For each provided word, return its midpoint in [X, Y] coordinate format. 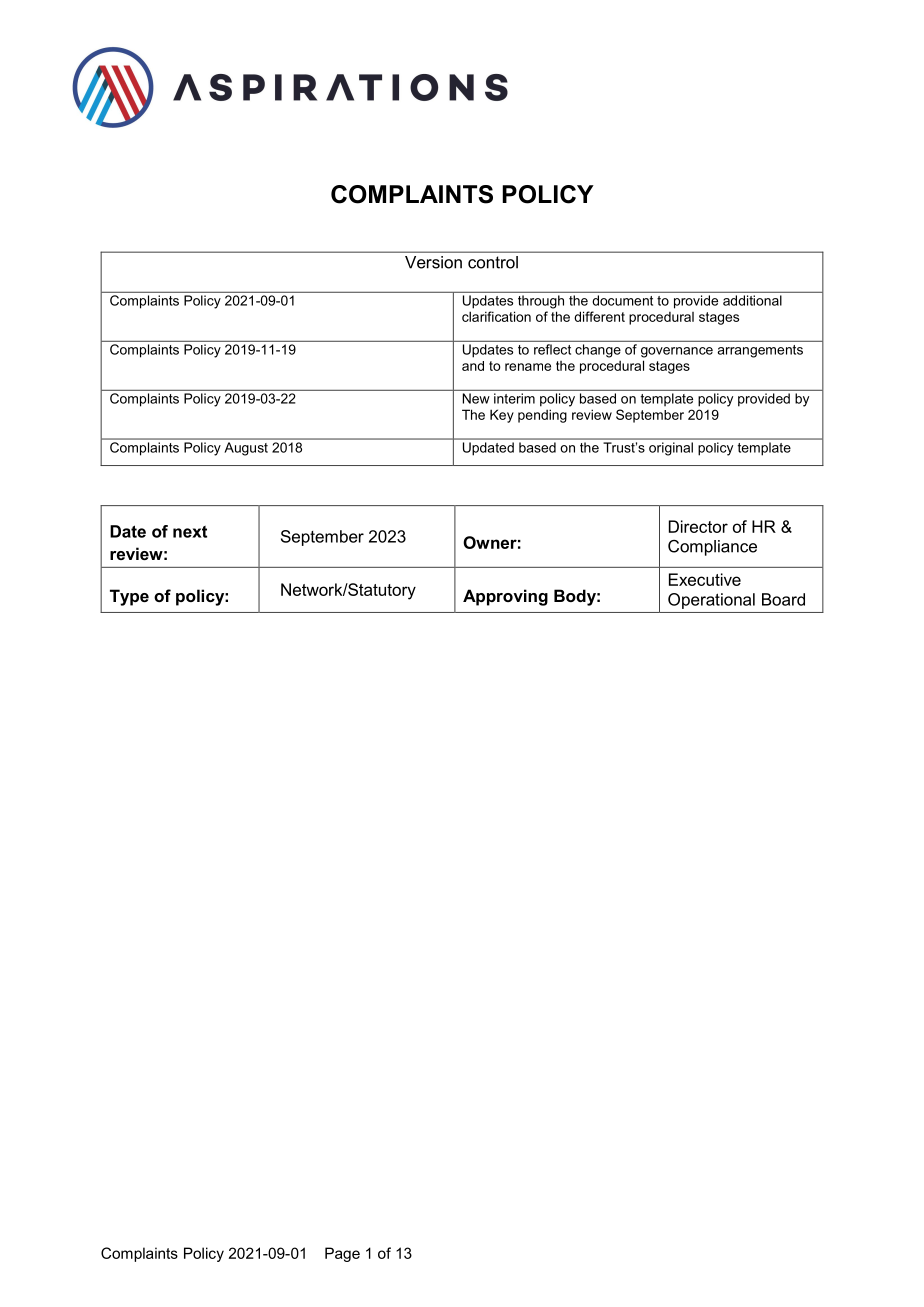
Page [342, 1254]
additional [752, 300]
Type [129, 597]
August [246, 449]
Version [433, 262]
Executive [705, 579]
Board [783, 599]
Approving [505, 597]
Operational [711, 601]
